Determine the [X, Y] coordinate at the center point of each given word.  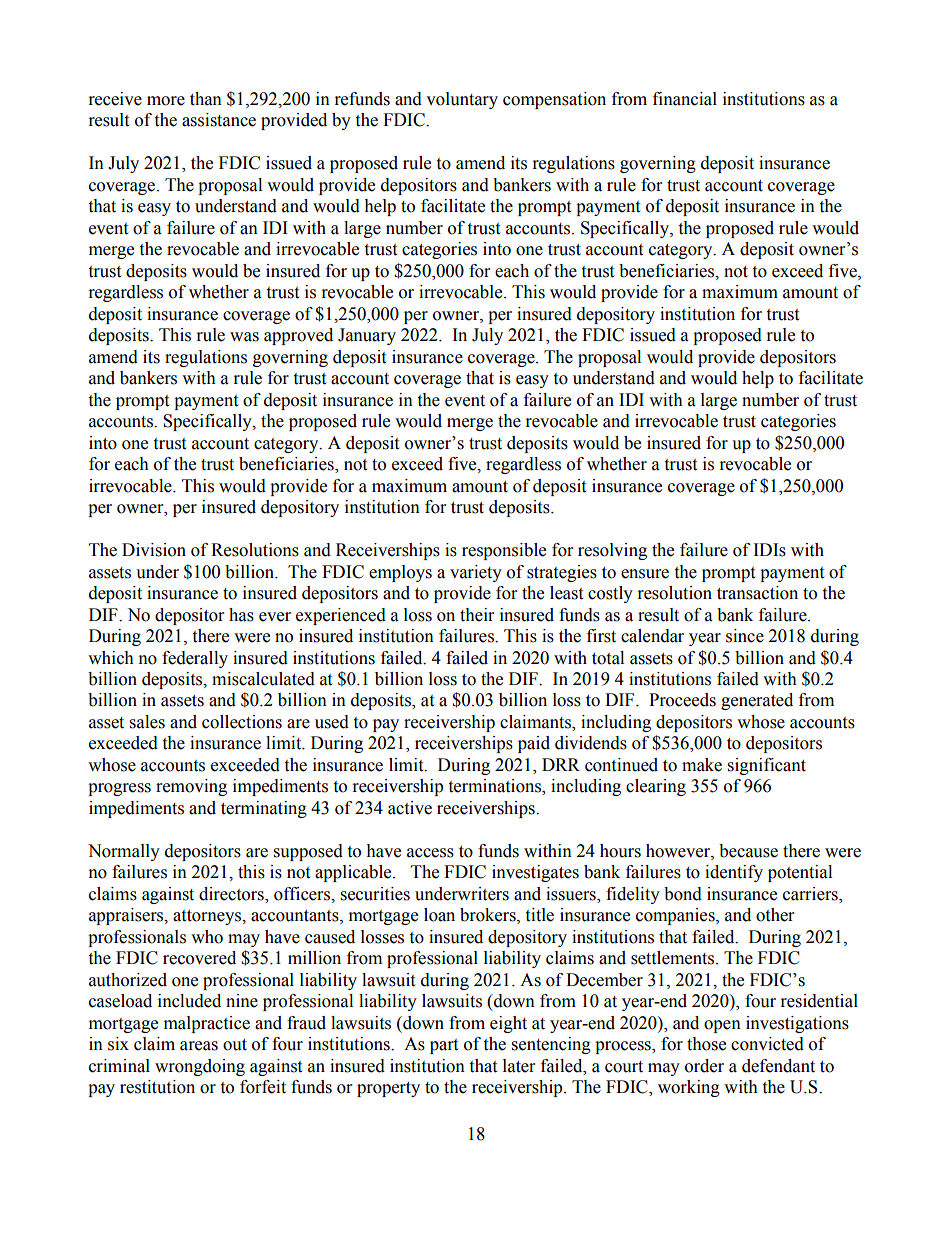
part [444, 1046]
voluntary [462, 100]
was [244, 337]
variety [476, 573]
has [241, 615]
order [704, 1066]
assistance [219, 120]
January [367, 336]
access [430, 853]
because [748, 851]
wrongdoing [200, 1067]
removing [191, 787]
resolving [612, 551]
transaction [757, 593]
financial [685, 99]
